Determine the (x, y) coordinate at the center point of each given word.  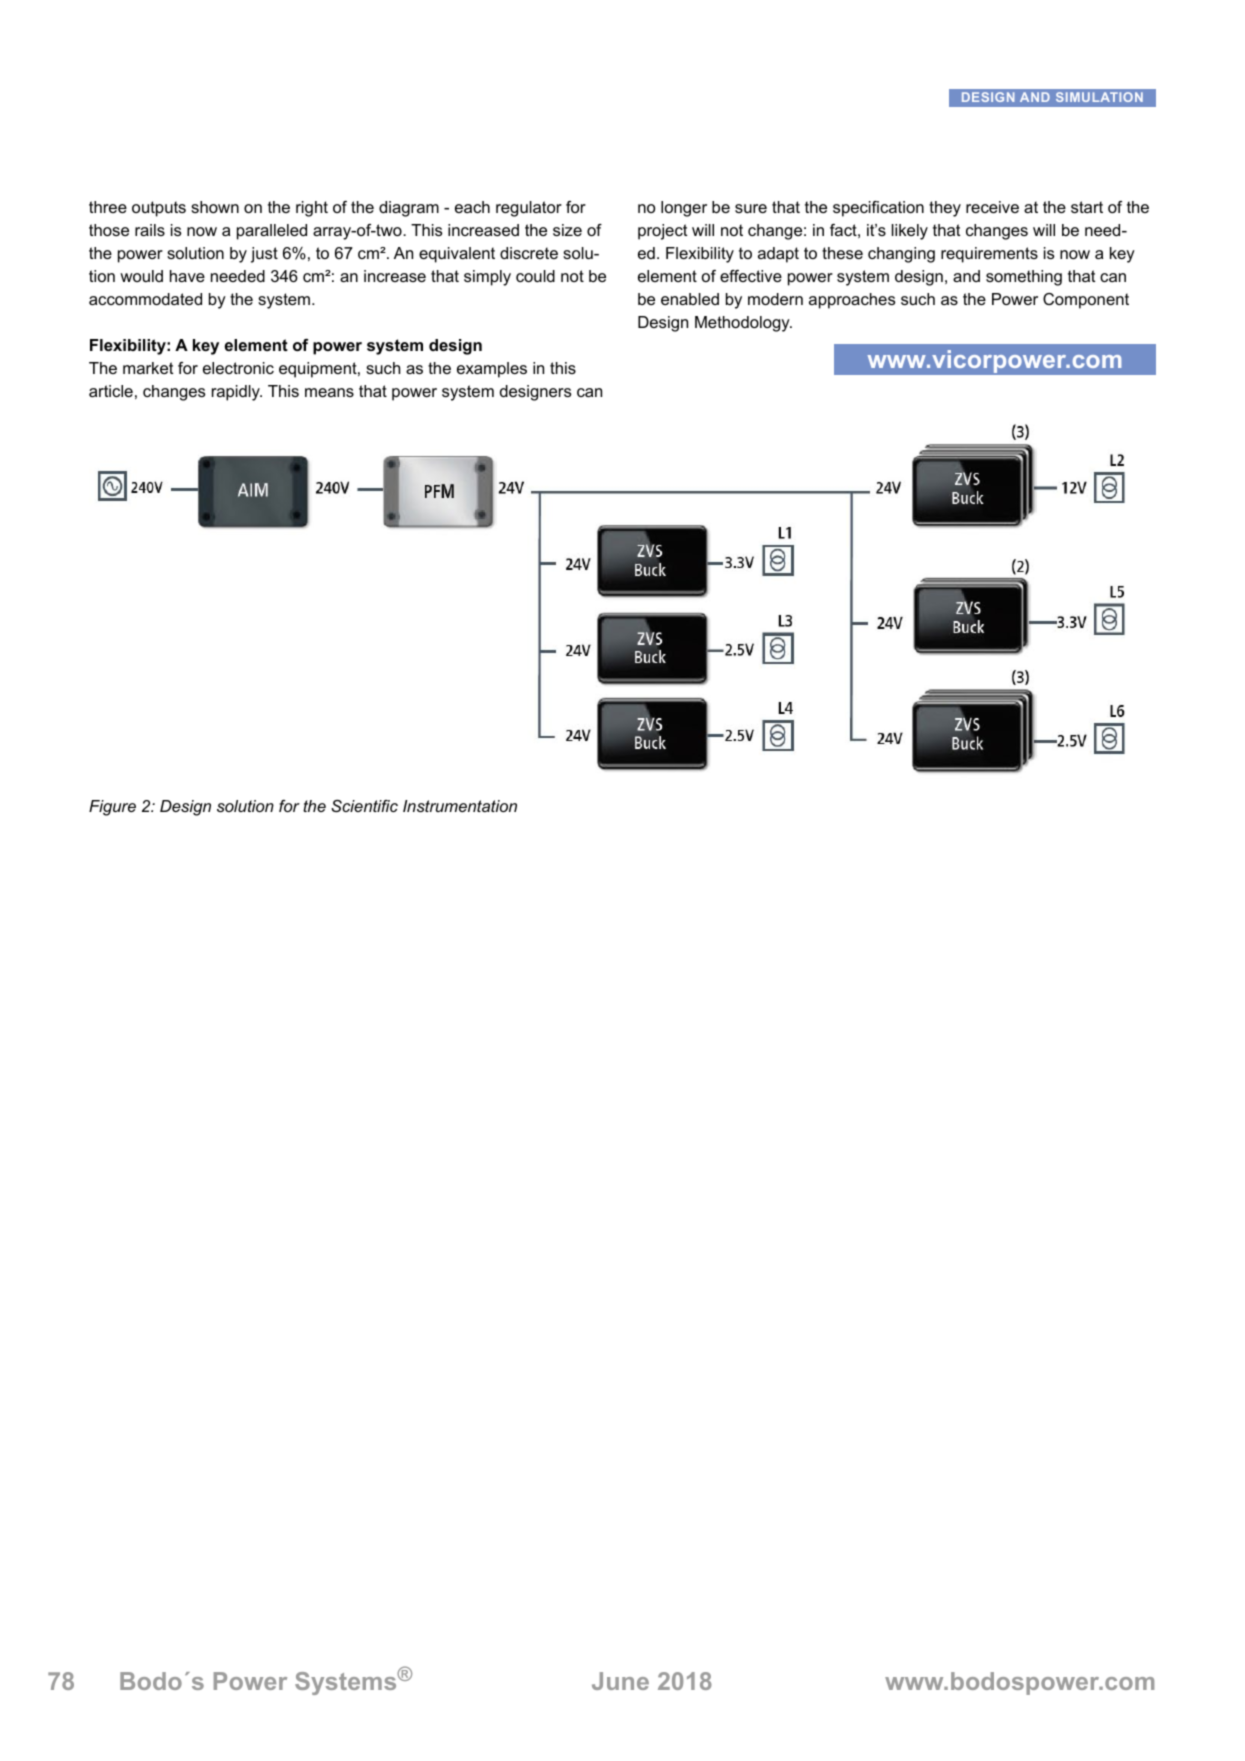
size (567, 230)
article (111, 391)
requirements (989, 255)
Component (1086, 301)
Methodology (743, 324)
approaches (852, 301)
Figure (112, 808)
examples (492, 370)
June (620, 1681)
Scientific (364, 806)
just (264, 255)
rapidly (237, 393)
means (329, 392)
